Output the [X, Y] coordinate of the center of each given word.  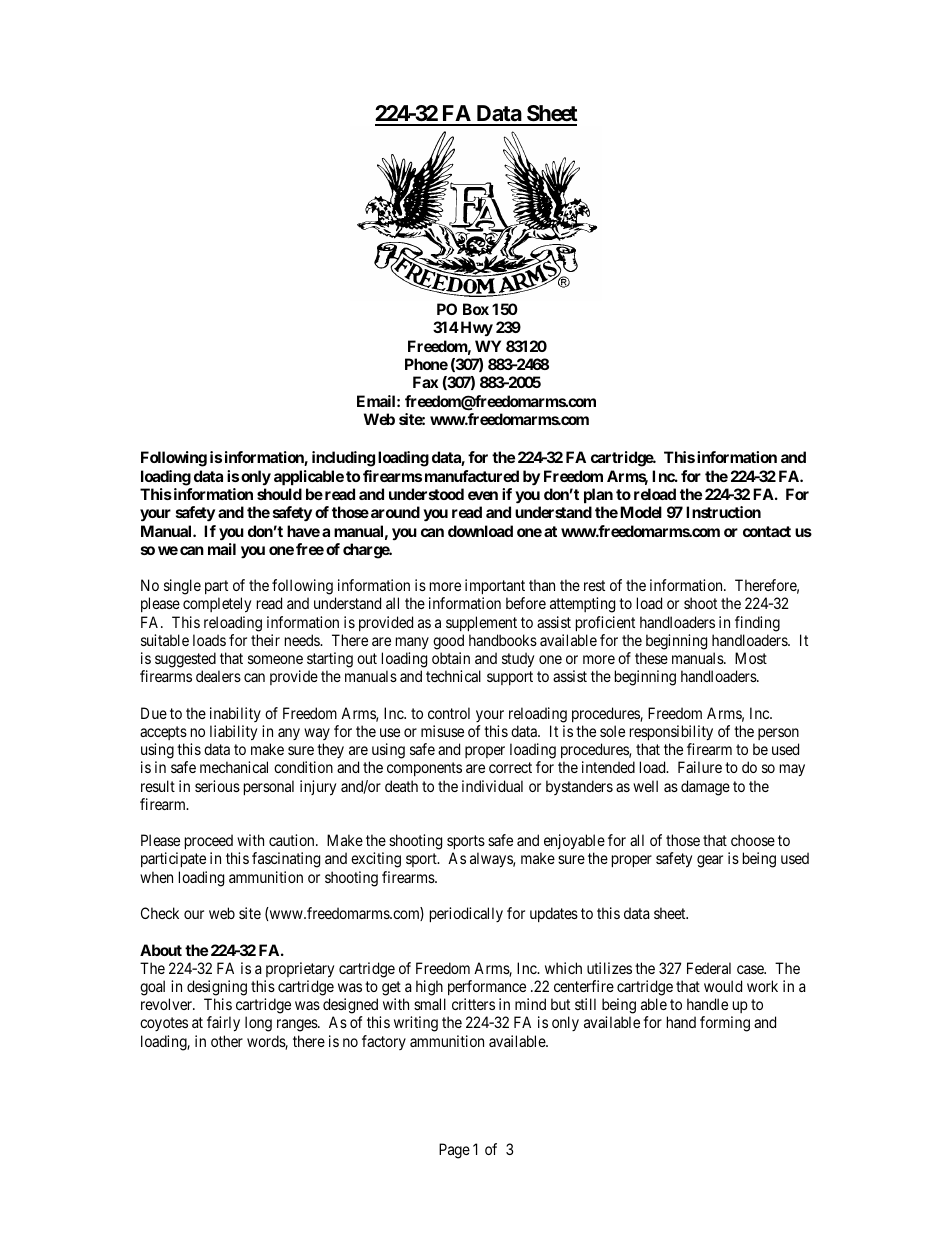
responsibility [671, 733]
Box [476, 309]
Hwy [475, 329]
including [343, 459]
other [227, 1041]
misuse [442, 731]
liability [233, 733]
